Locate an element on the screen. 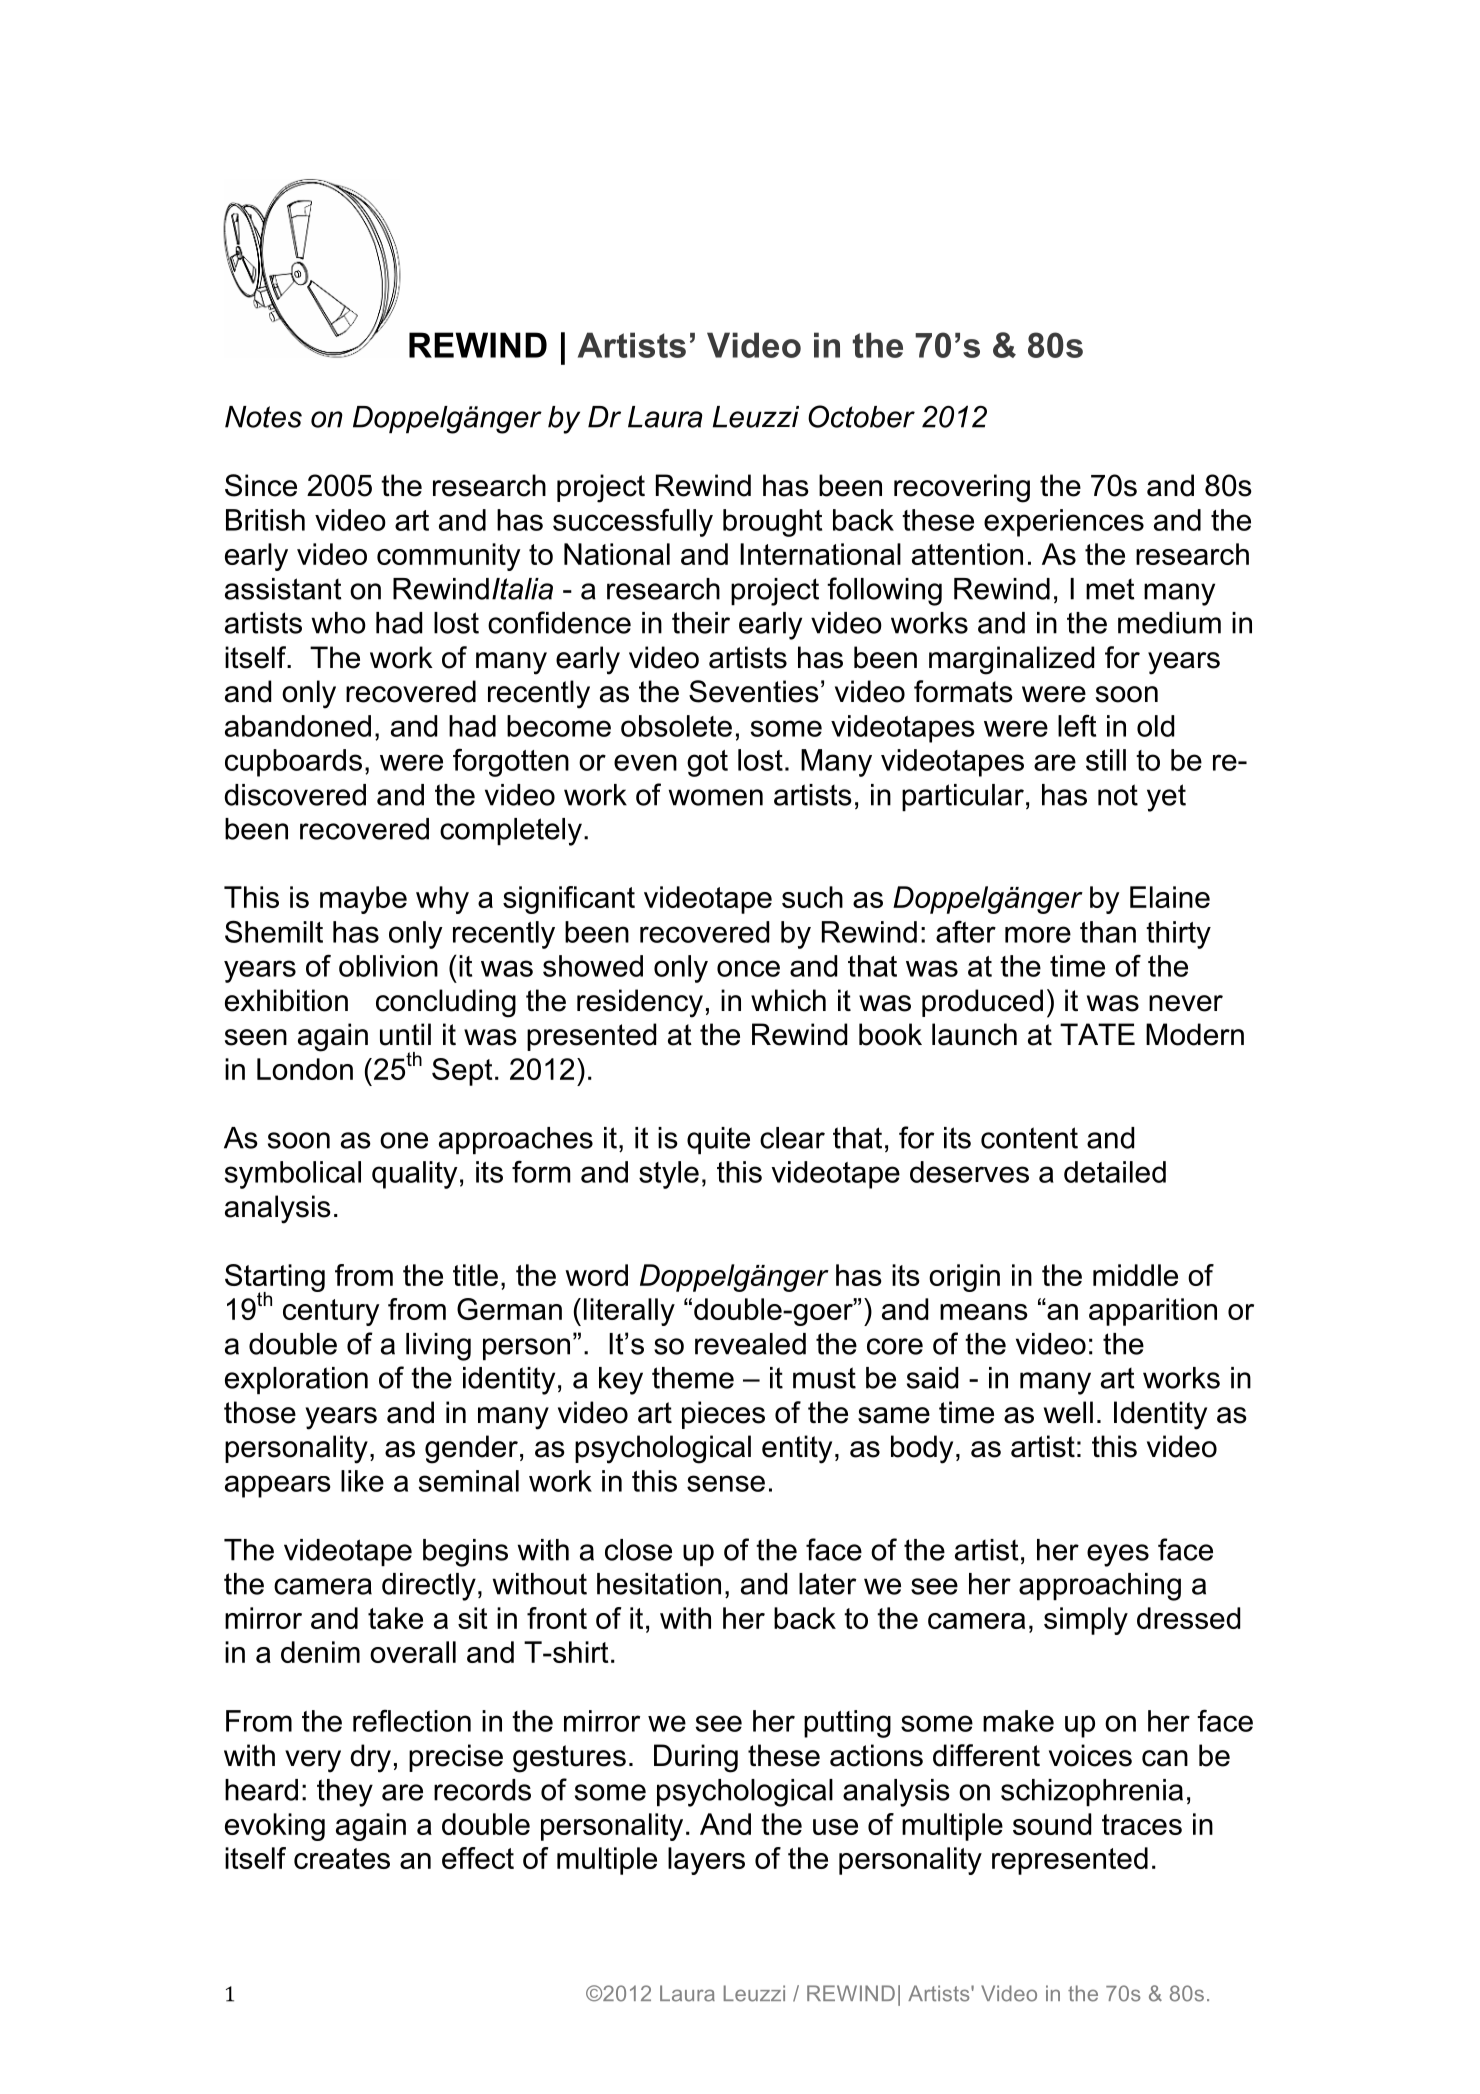 The height and width of the screenshot is (2094, 1480). women is located at coordinates (716, 797).
